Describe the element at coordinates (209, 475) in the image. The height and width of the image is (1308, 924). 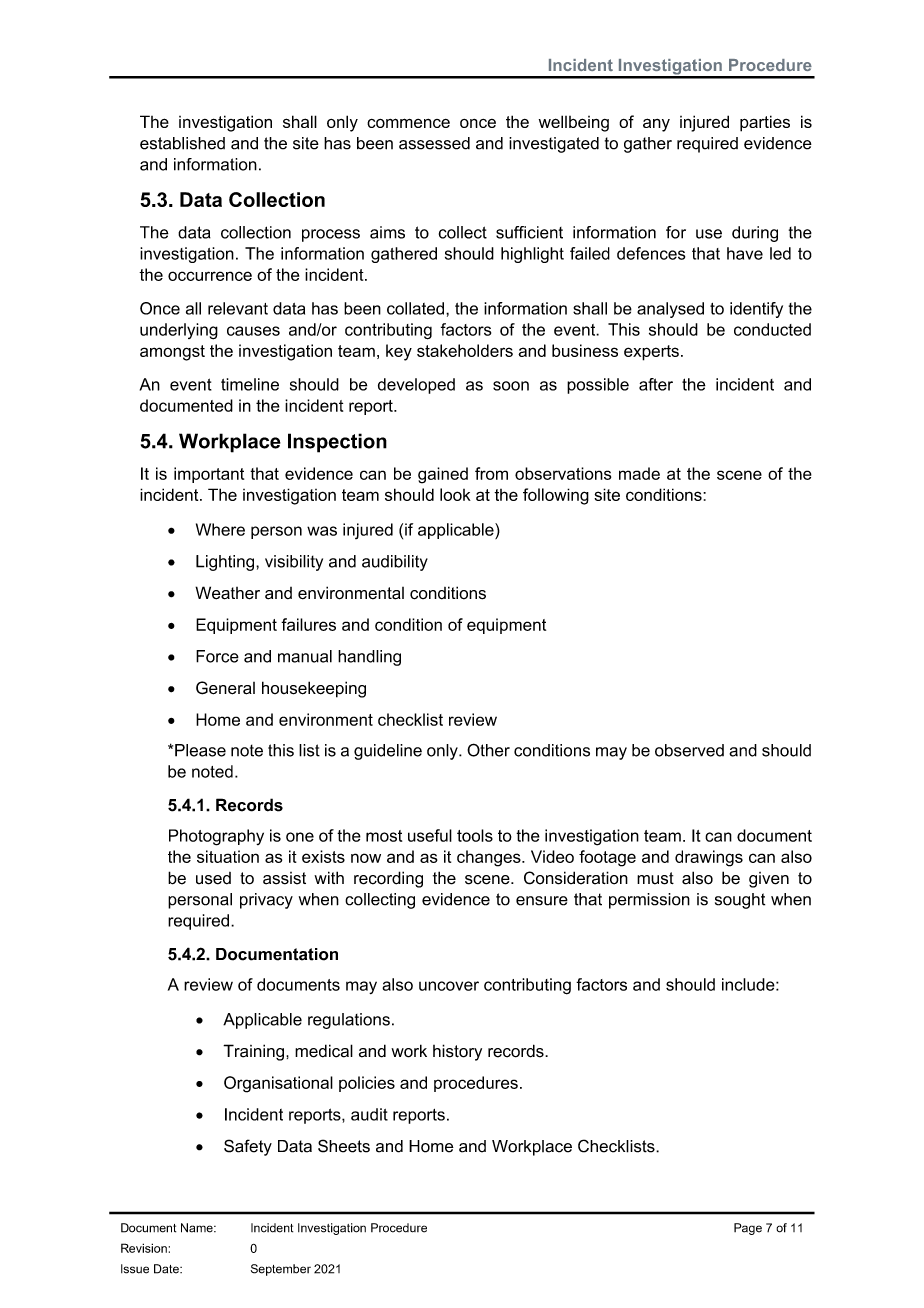
I see `important` at that location.
